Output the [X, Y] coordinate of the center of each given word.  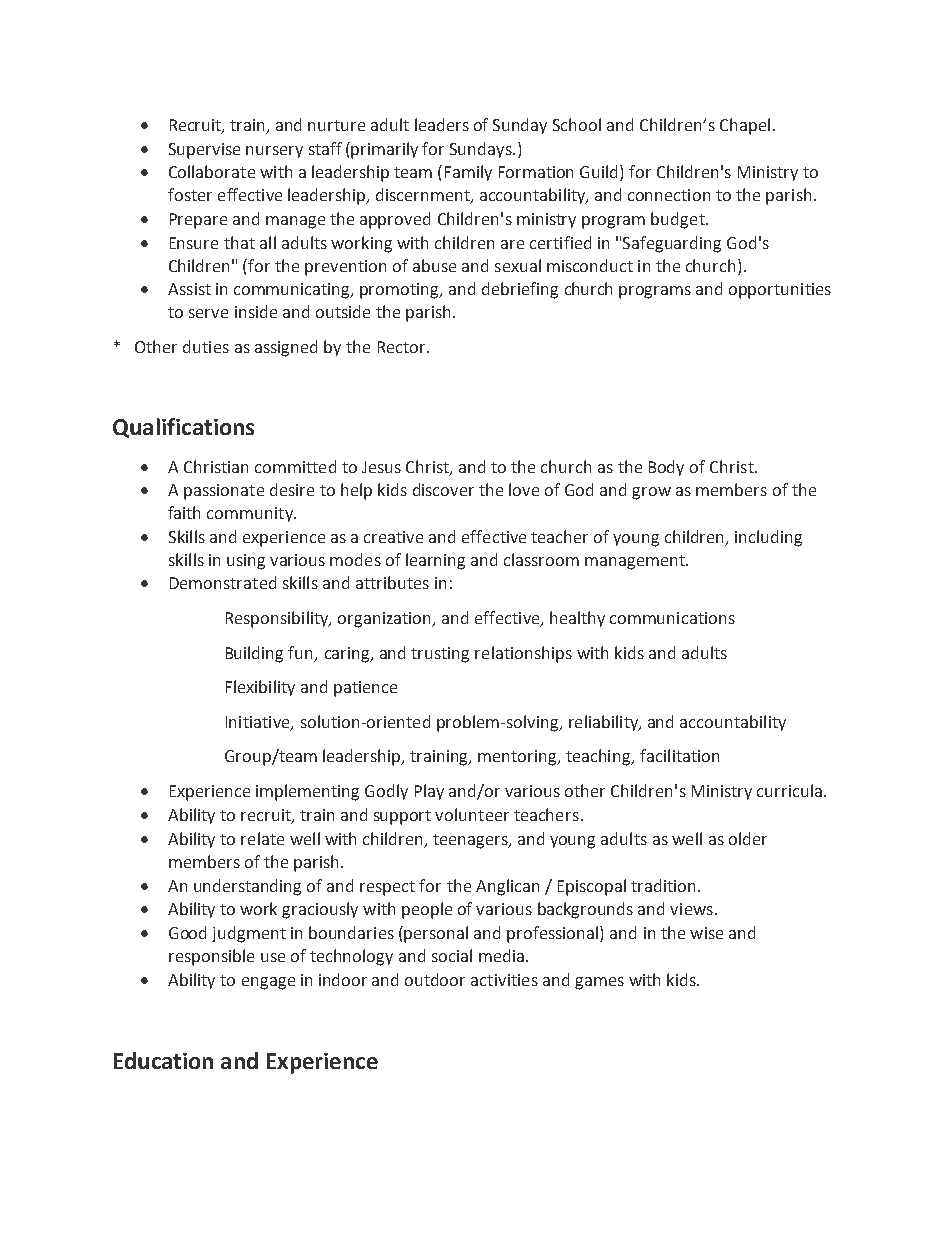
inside [256, 311]
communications [672, 618]
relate [262, 838]
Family [468, 173]
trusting [440, 655]
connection [669, 195]
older [748, 838]
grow [651, 493]
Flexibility [260, 688]
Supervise [204, 151]
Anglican [507, 887]
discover [443, 489]
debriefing [520, 290]
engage [268, 983]
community [251, 514]
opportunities [780, 291]
